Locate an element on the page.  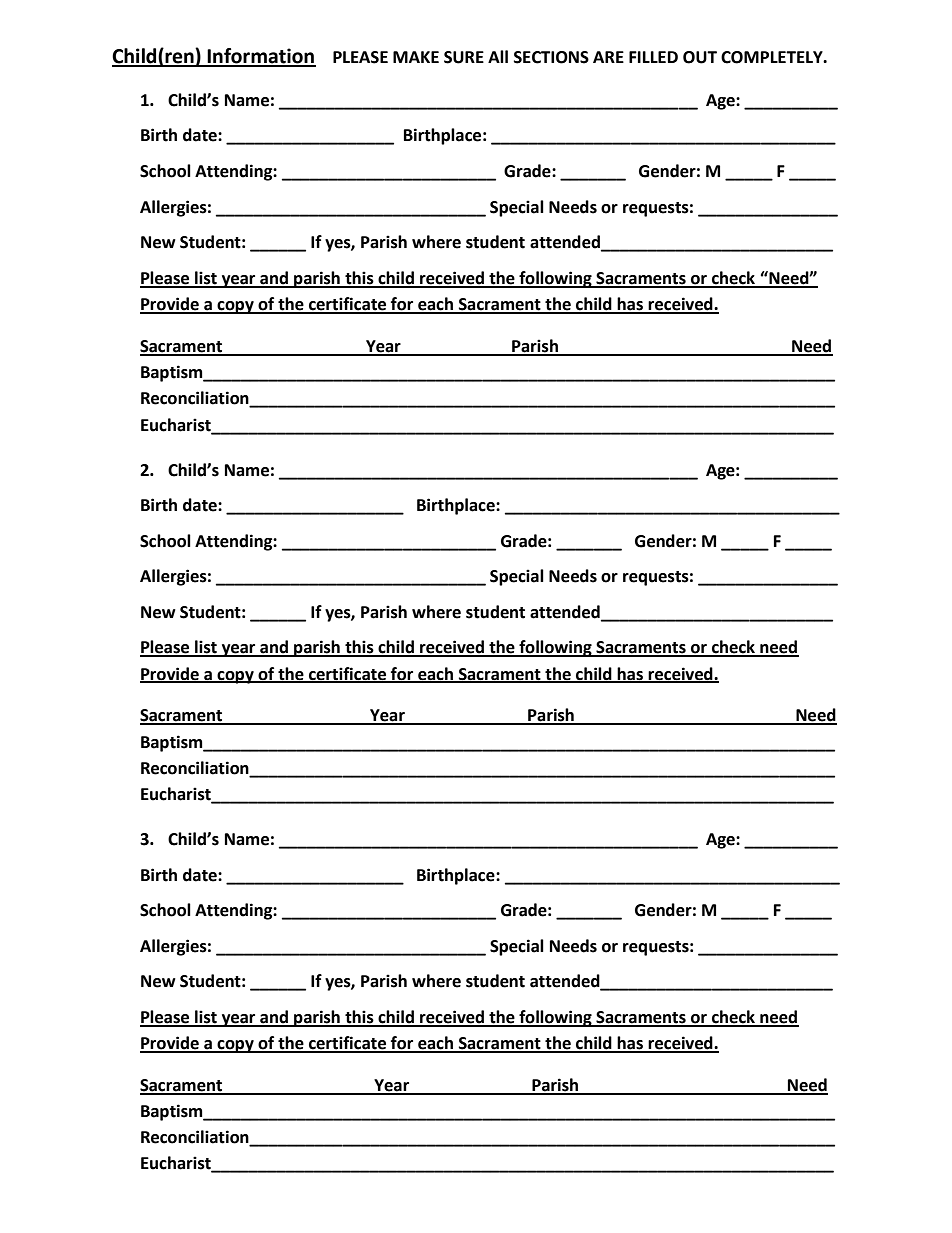
FILLED is located at coordinates (653, 57).
